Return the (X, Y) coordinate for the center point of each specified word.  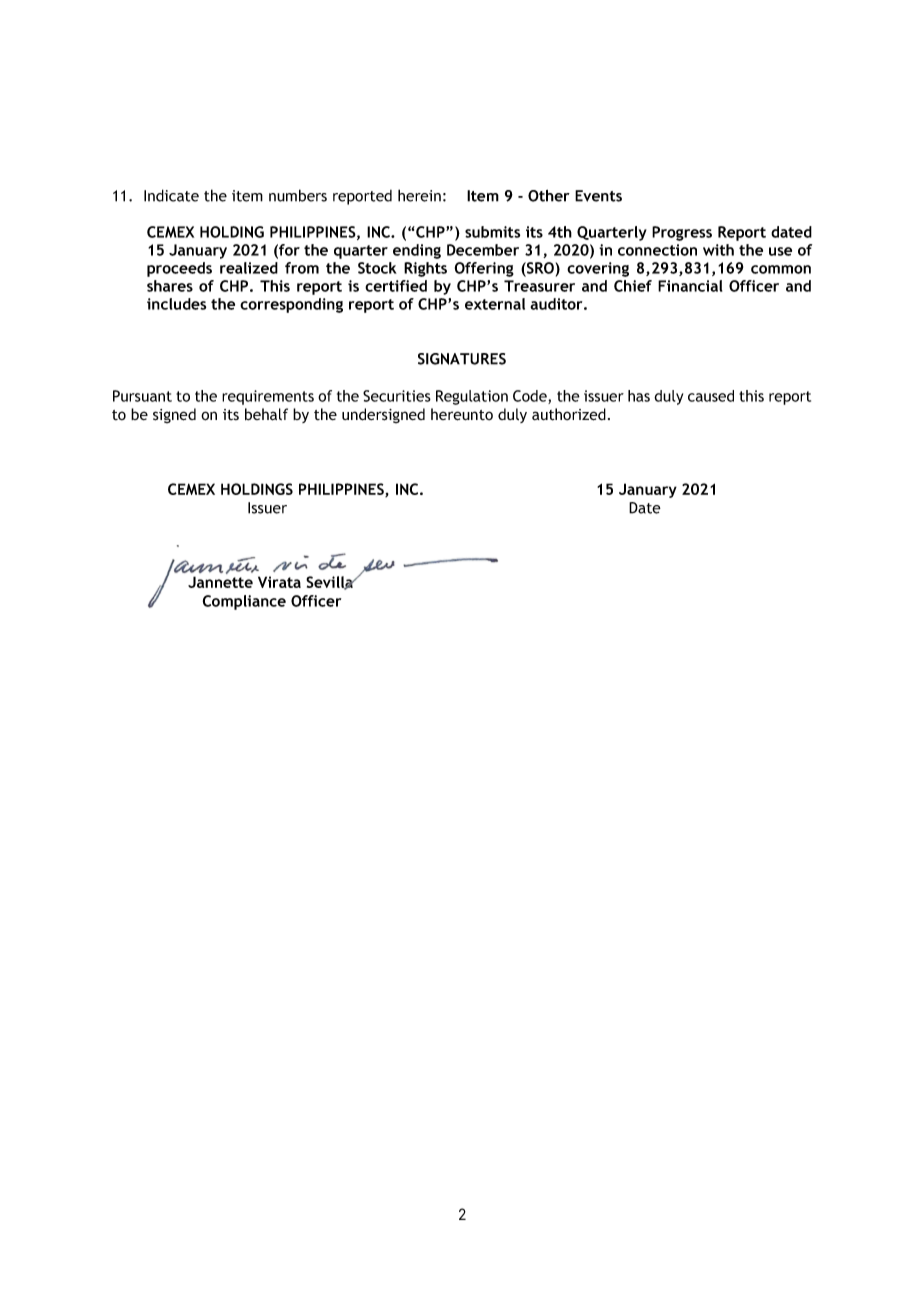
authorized (569, 414)
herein (419, 195)
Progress (682, 233)
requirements (268, 397)
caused (711, 396)
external (495, 304)
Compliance (244, 602)
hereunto (462, 414)
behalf (266, 414)
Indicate (171, 195)
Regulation (472, 397)
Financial (690, 286)
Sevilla (330, 583)
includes (176, 304)
